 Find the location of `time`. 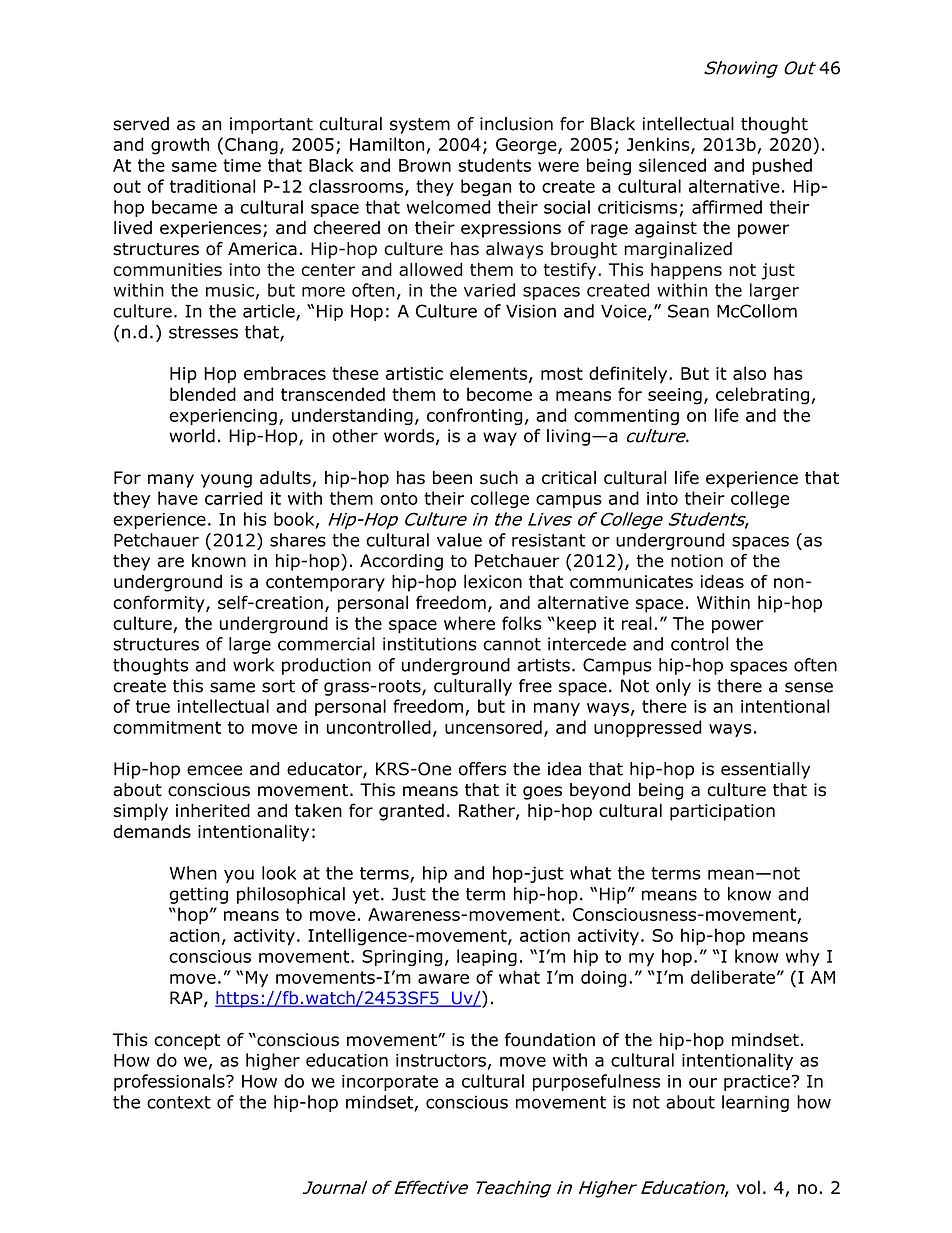

time is located at coordinates (242, 165).
